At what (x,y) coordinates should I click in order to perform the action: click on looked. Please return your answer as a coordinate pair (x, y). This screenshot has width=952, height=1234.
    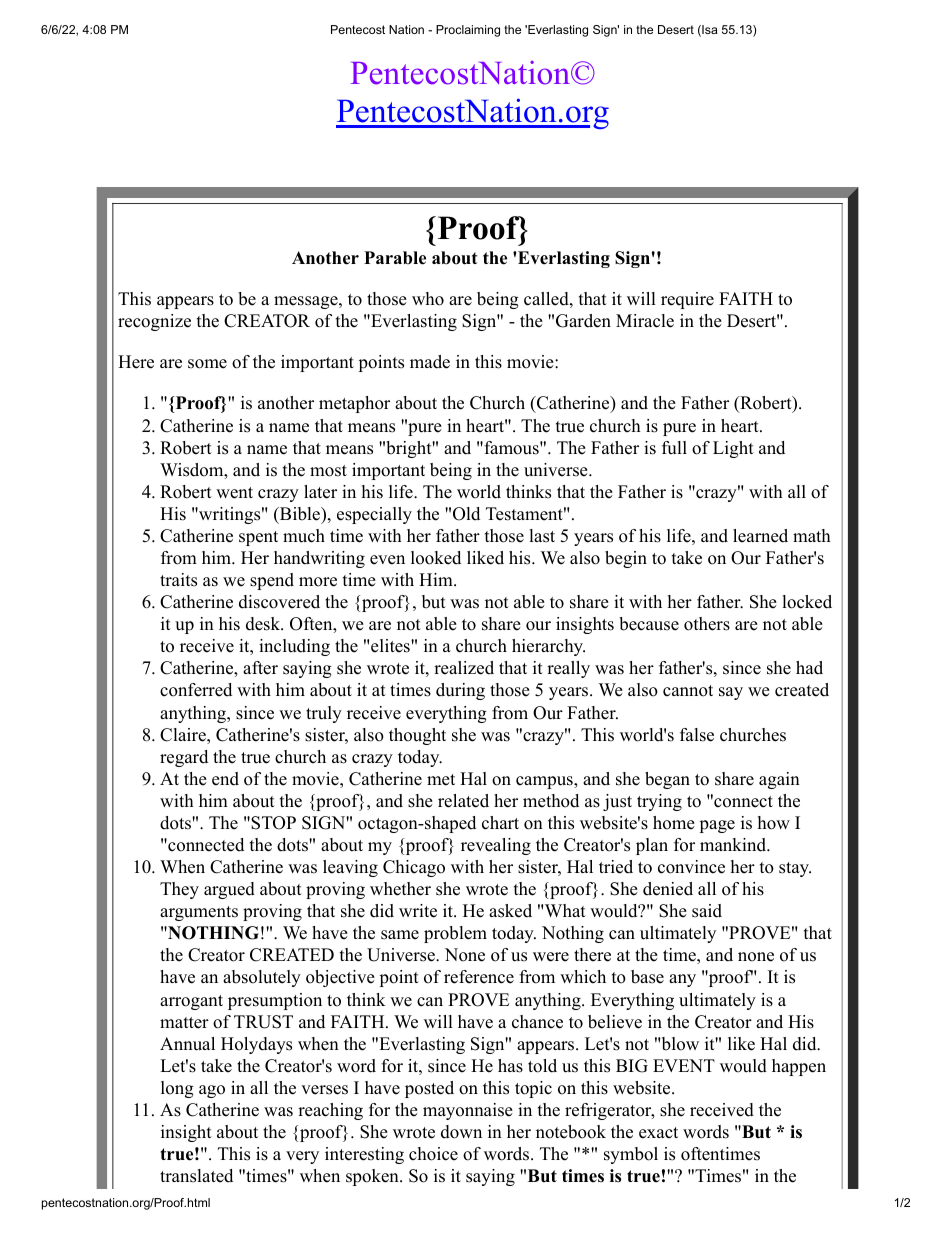
    Looking at the image, I should click on (436, 558).
